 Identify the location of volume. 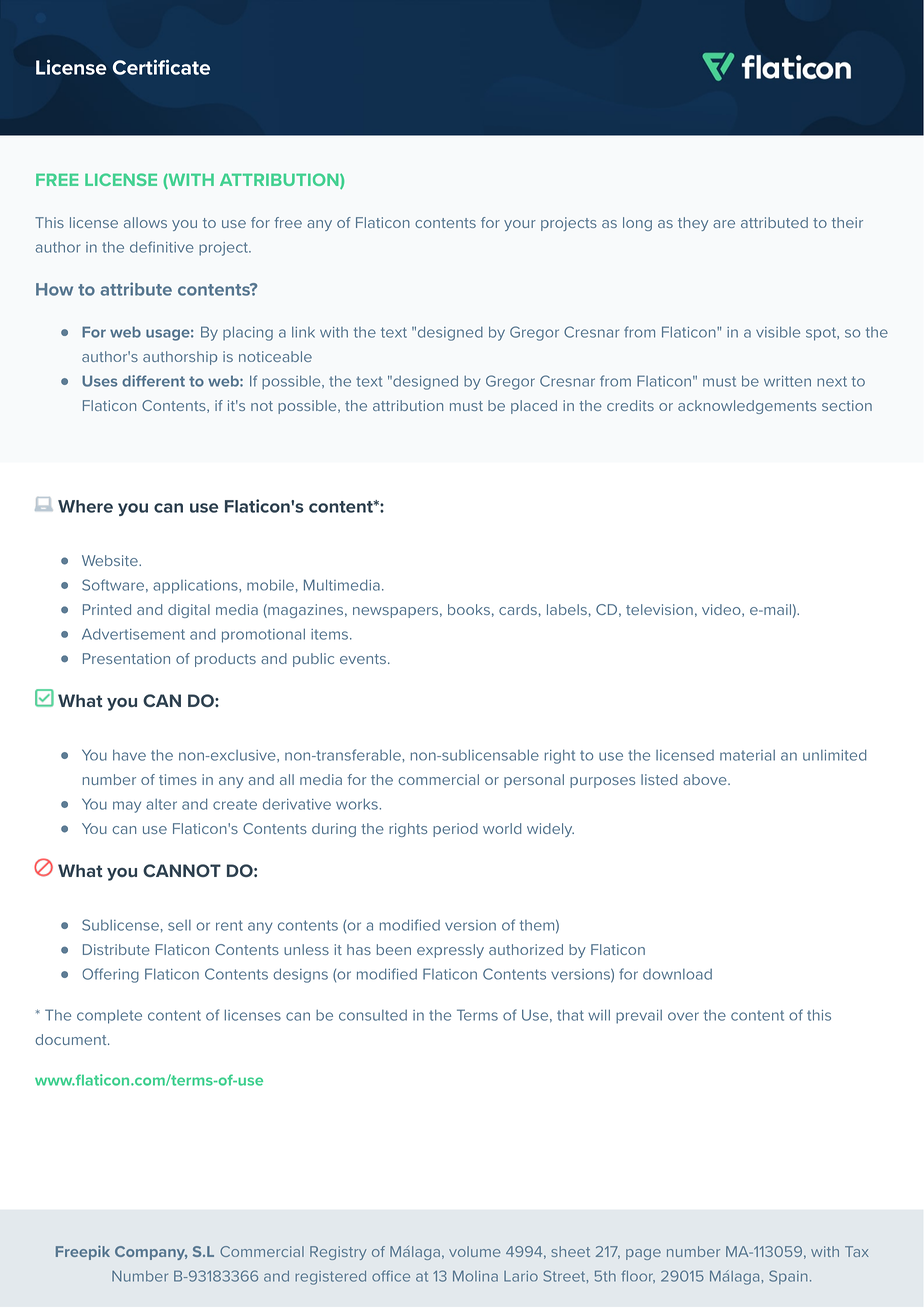
(475, 1251).
